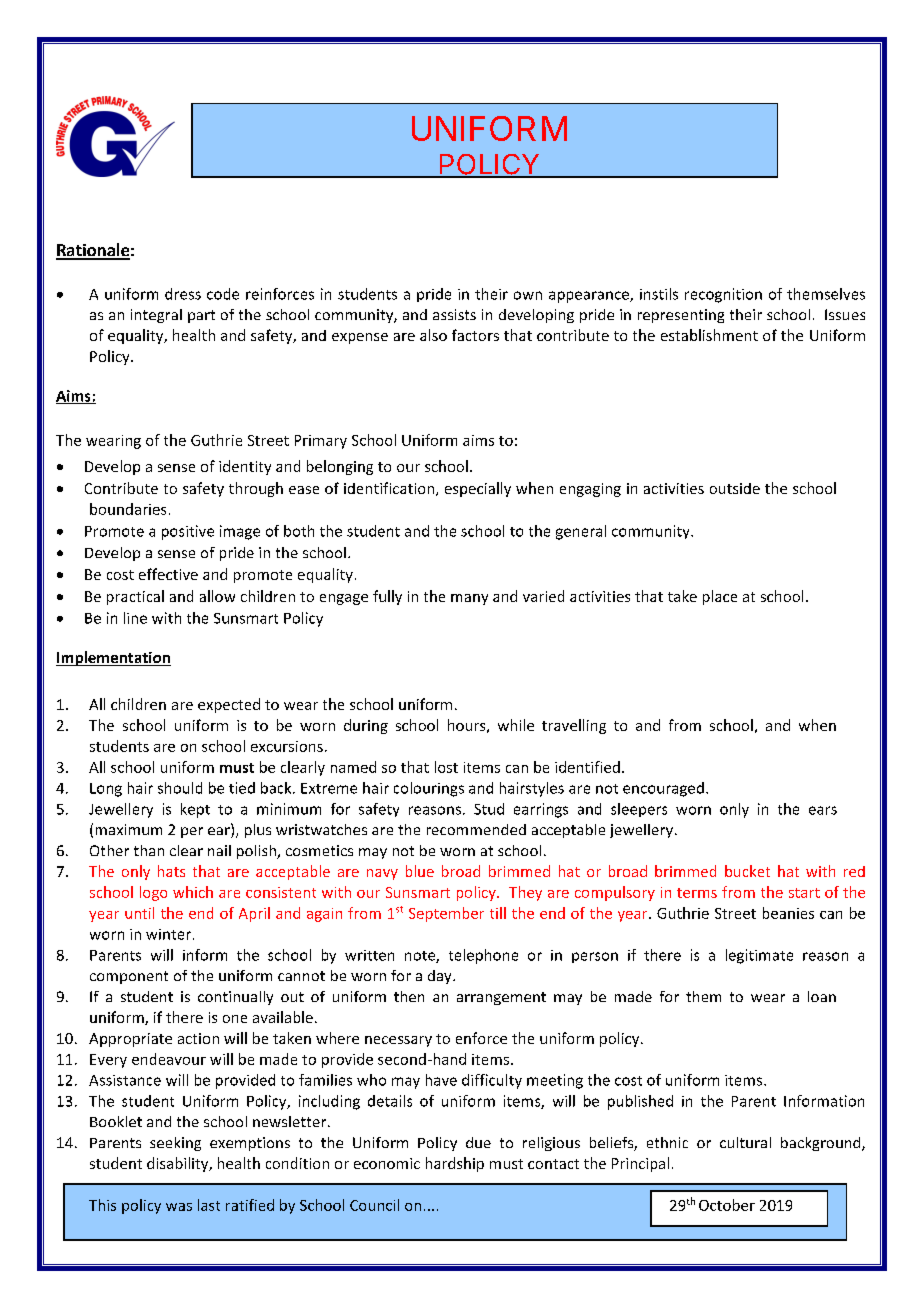 The height and width of the screenshot is (1308, 924). Describe the element at coordinates (217, 596) in the screenshot. I see `allow` at that location.
